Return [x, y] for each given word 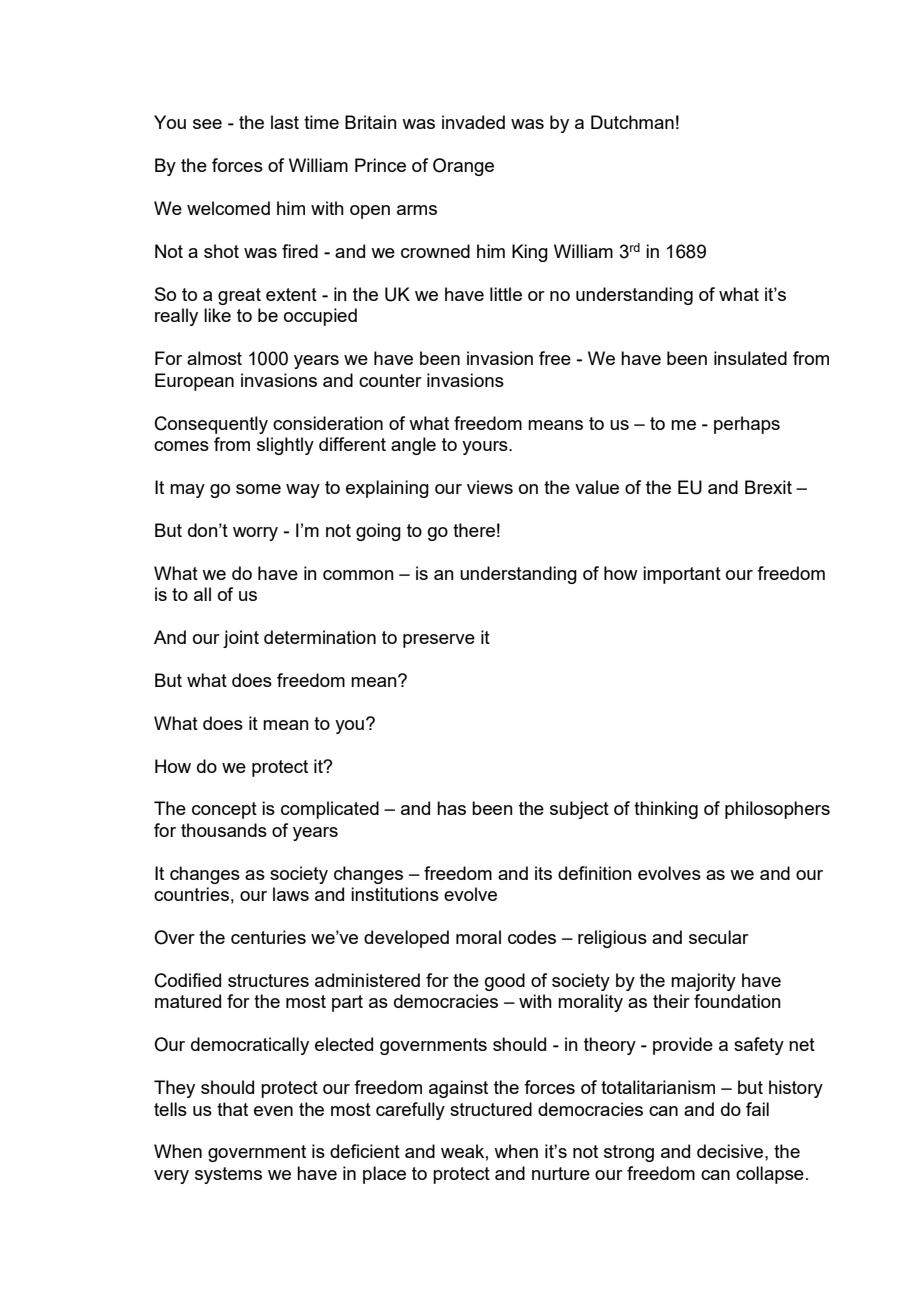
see [207, 124]
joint [241, 639]
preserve [439, 641]
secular [719, 937]
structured [491, 1109]
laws [291, 894]
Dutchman [632, 122]
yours [486, 448]
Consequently [211, 425]
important [682, 575]
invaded [473, 122]
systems [228, 1175]
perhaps [747, 425]
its [543, 873]
